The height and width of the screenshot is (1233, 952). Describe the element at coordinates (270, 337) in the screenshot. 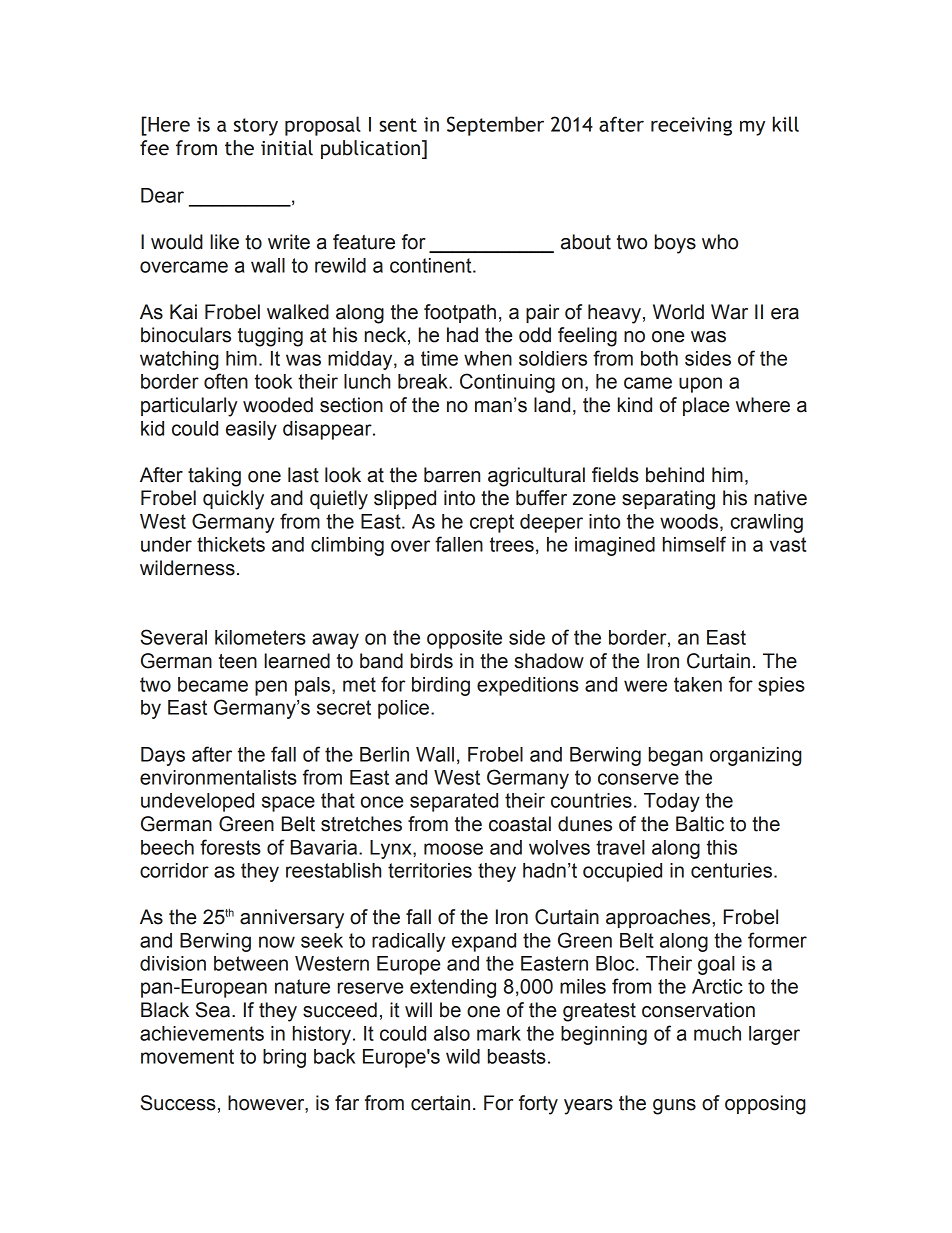

I see `tugging` at that location.
